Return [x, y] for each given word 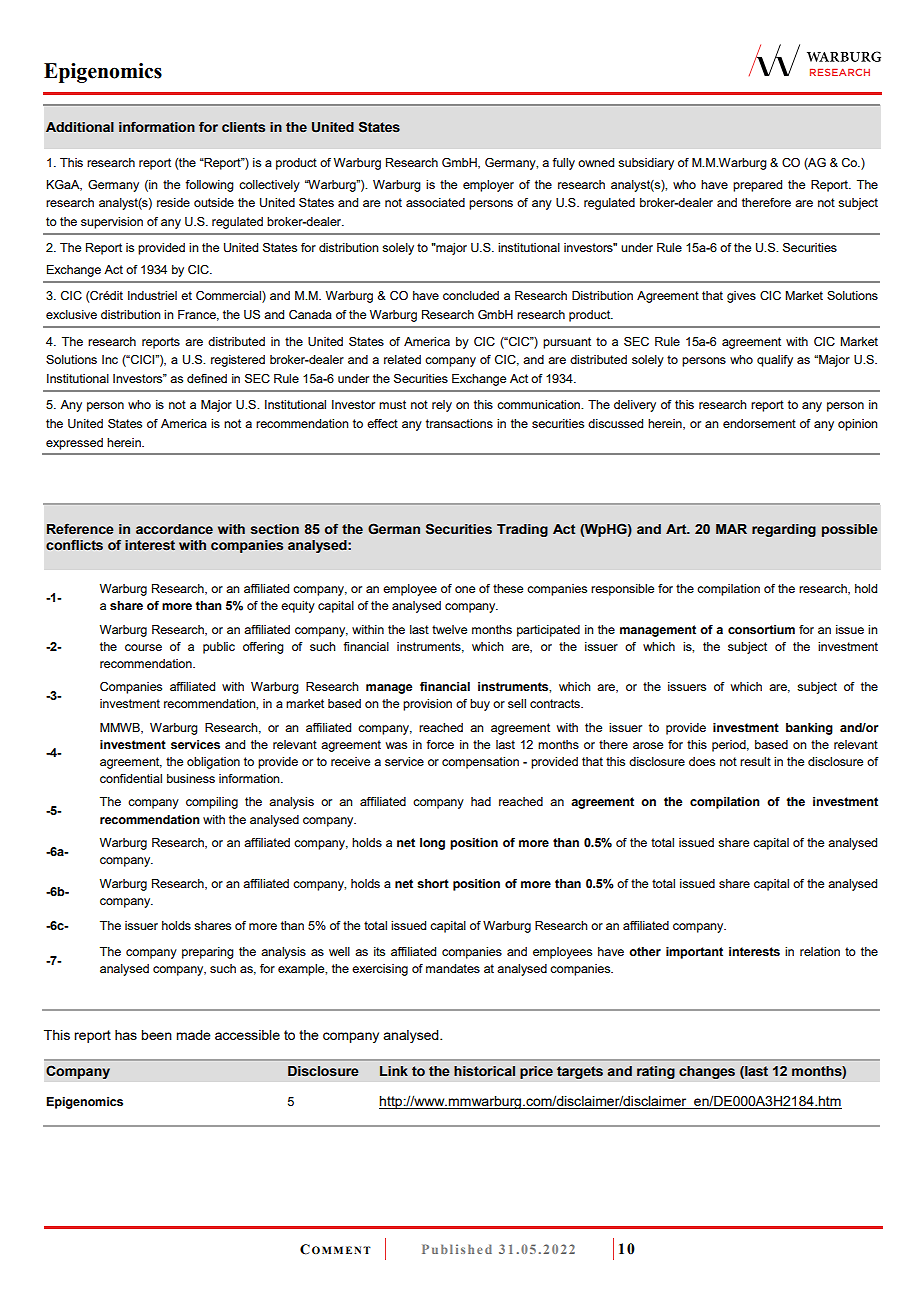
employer [488, 186]
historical [484, 1071]
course [143, 647]
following [209, 186]
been [156, 1035]
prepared [757, 186]
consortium [761, 629]
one [465, 589]
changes [707, 1072]
